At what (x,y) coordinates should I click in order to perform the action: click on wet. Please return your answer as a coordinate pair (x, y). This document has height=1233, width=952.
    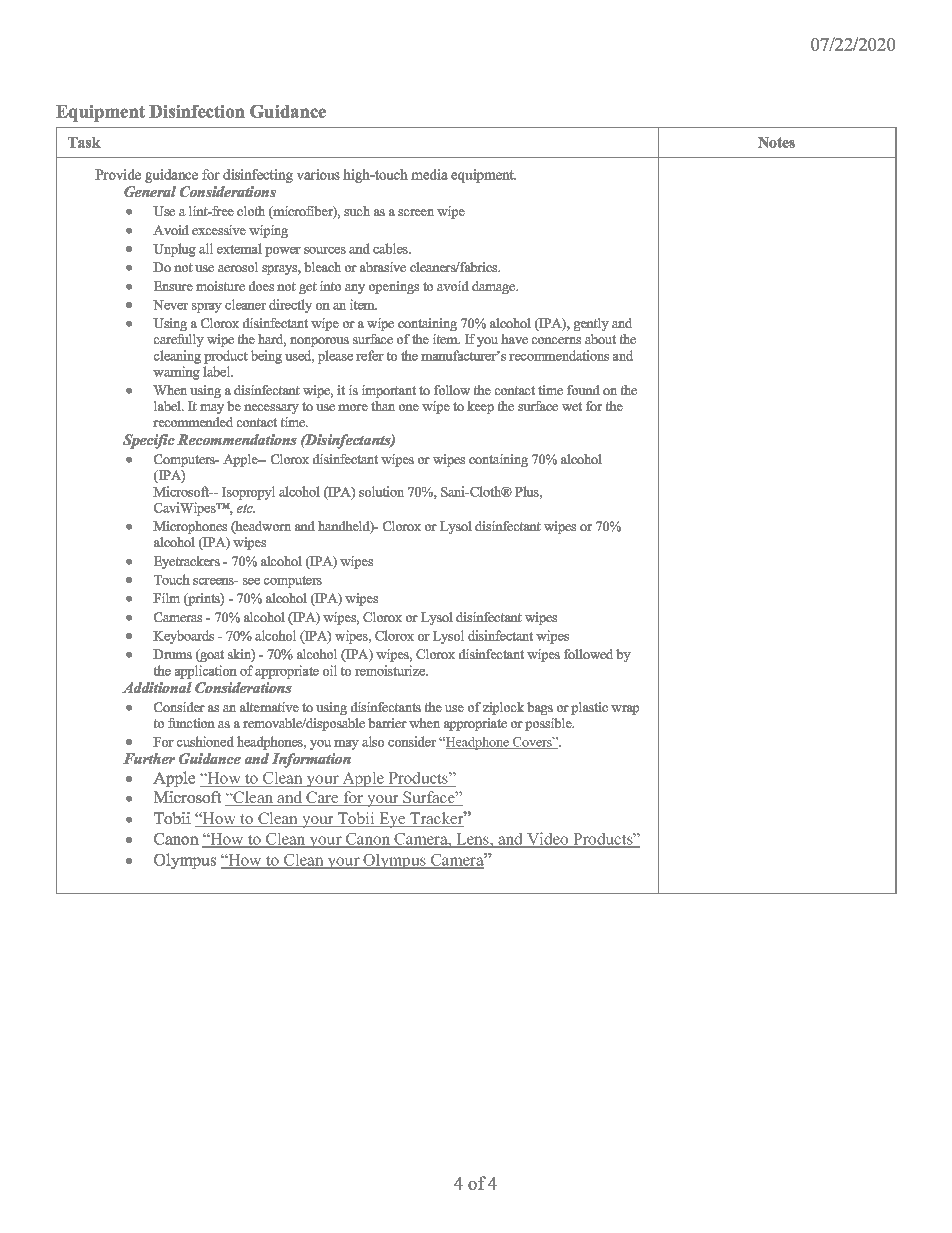
    Looking at the image, I should click on (572, 406).
